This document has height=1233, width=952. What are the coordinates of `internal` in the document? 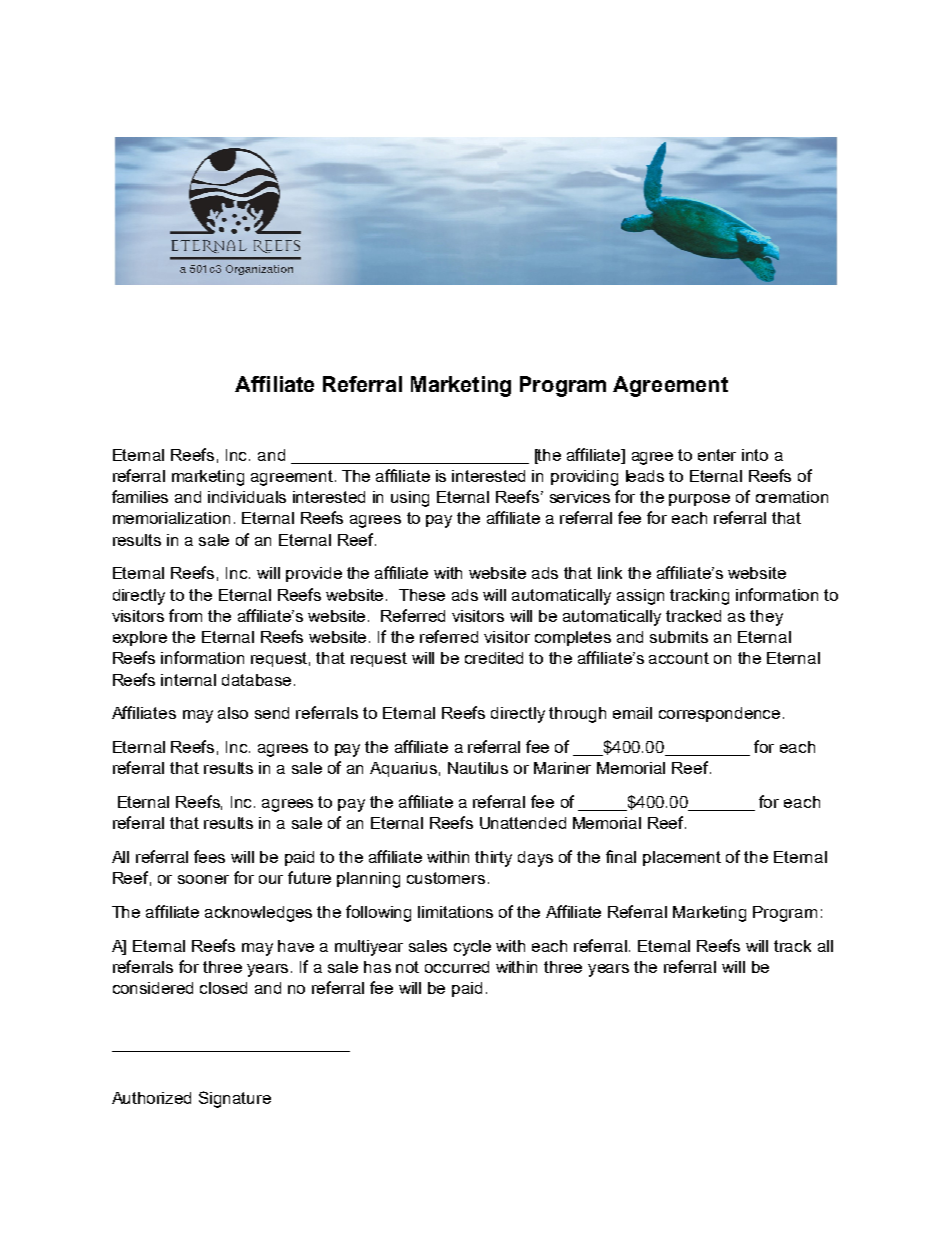 It's located at (188, 680).
